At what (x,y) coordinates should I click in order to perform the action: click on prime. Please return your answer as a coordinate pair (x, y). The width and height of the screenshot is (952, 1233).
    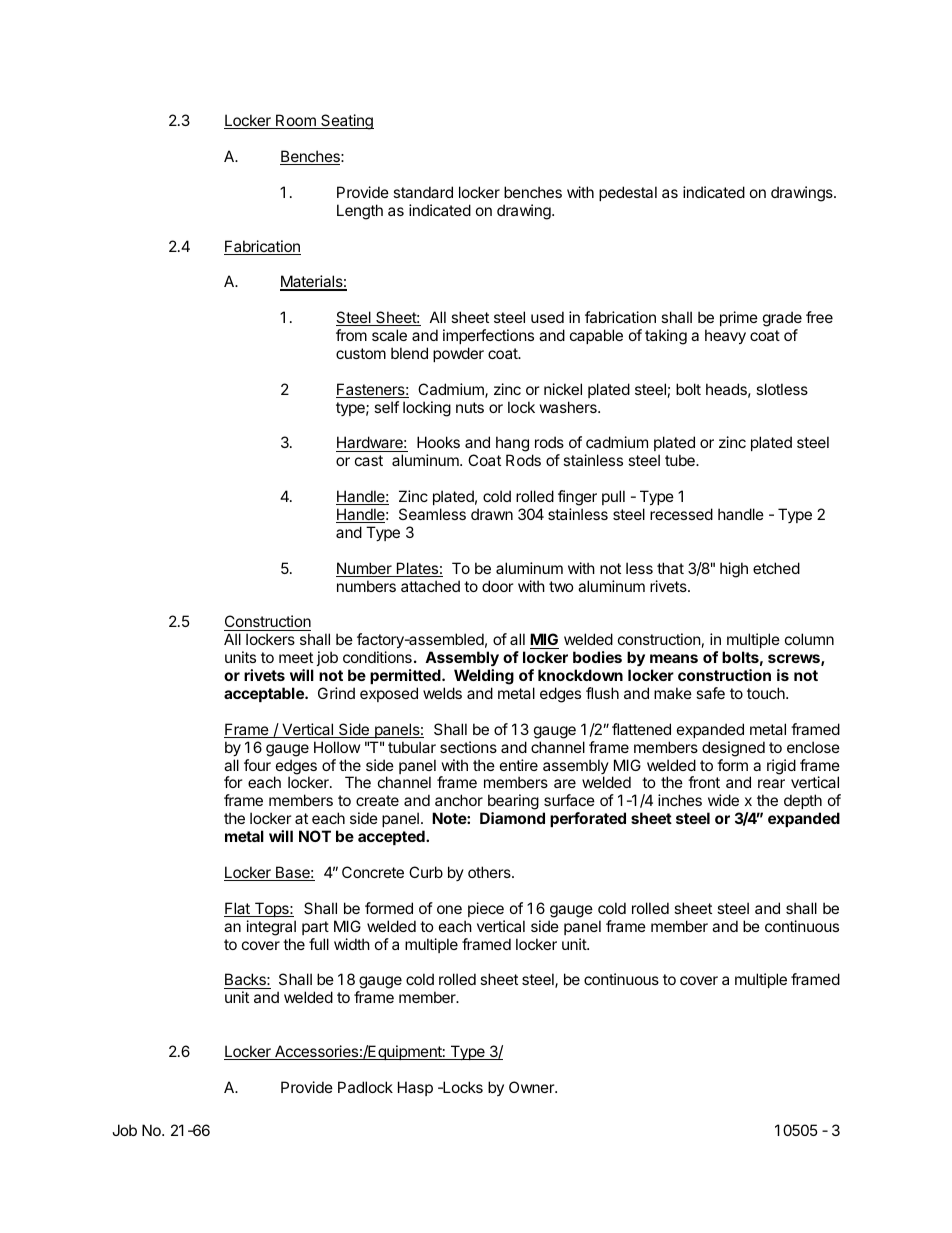
    Looking at the image, I should click on (739, 318).
